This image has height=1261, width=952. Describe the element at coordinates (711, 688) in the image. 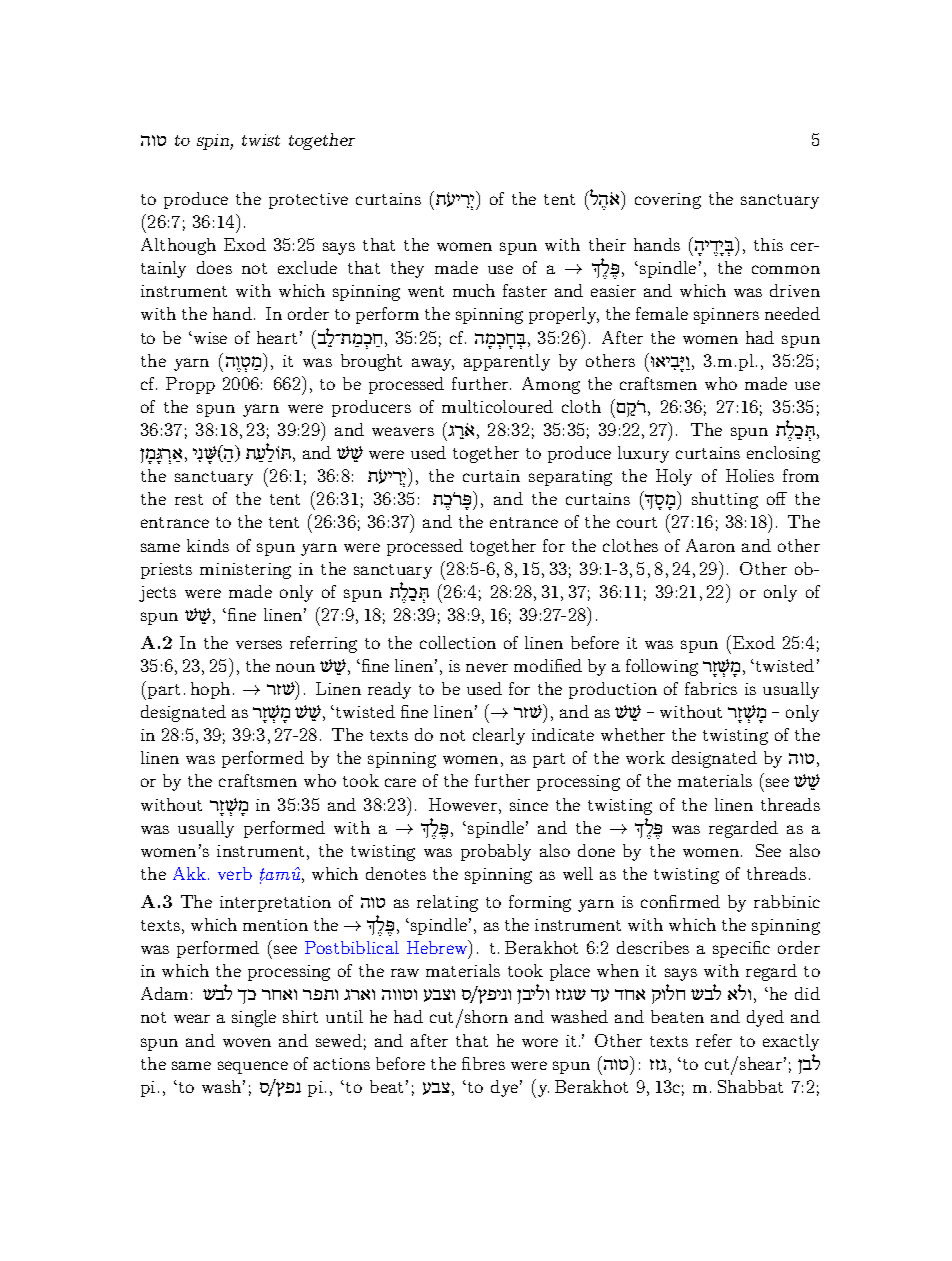

I see `fabrics` at that location.
